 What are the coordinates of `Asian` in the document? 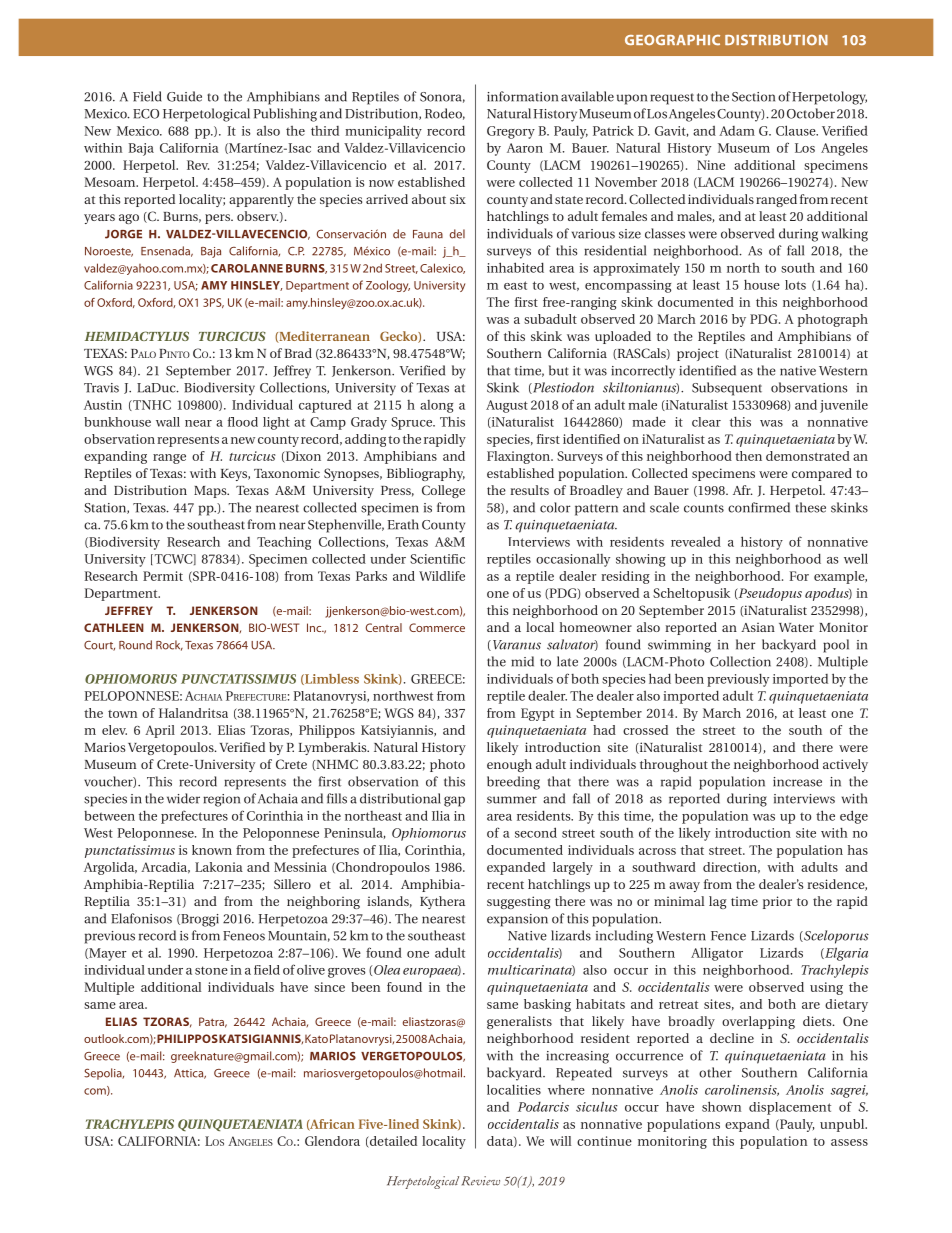 It's located at (758, 627).
